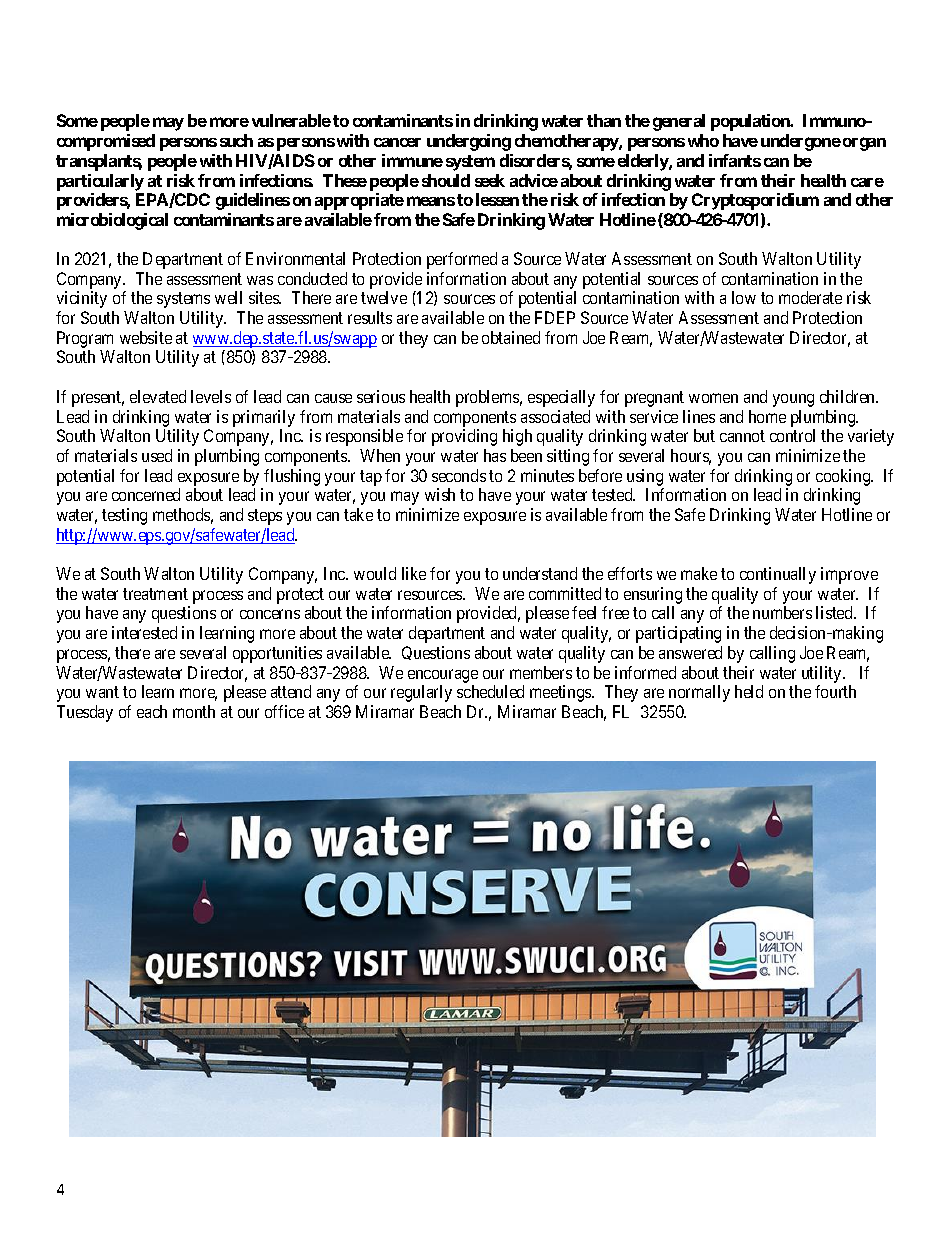 Image resolution: width=952 pixels, height=1233 pixels. I want to click on cooking, so click(844, 477).
